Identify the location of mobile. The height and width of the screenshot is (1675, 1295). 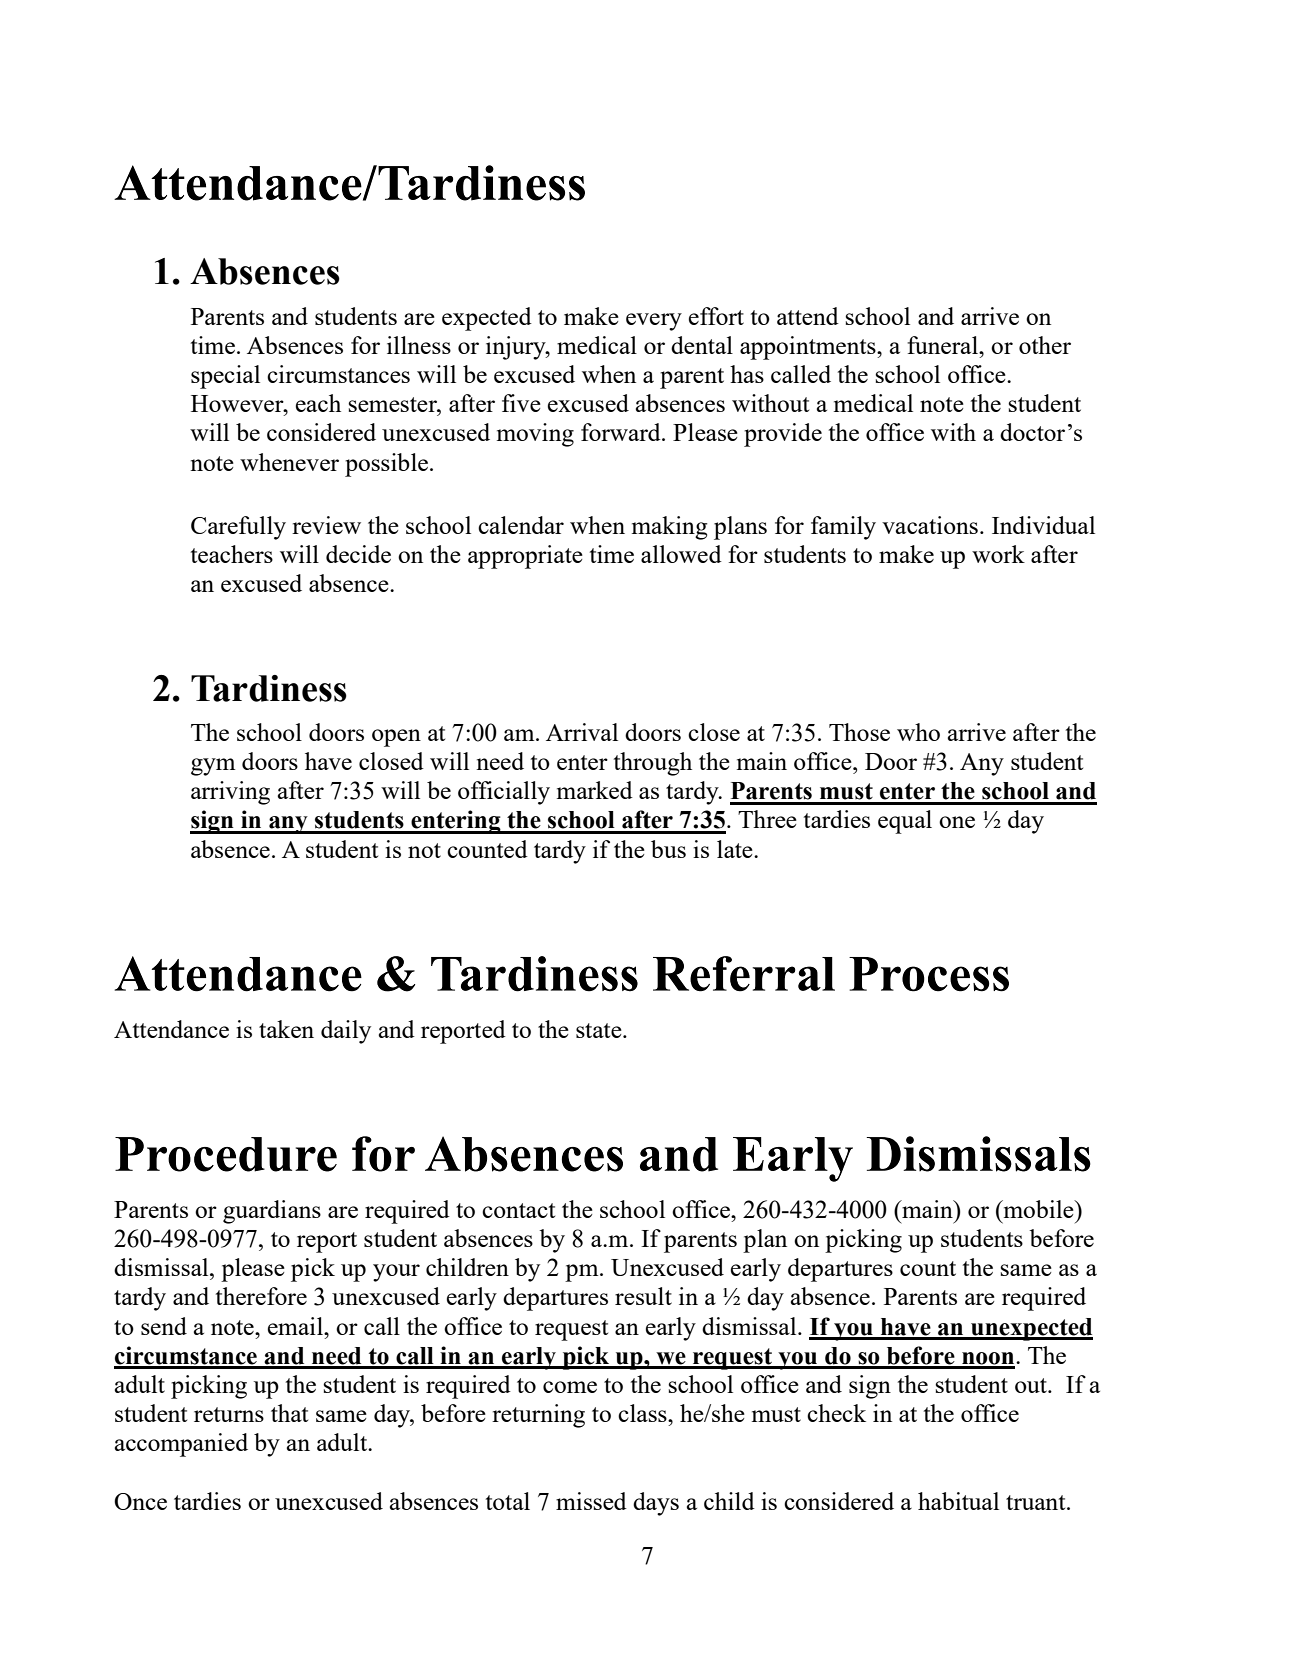
(1038, 1209).
